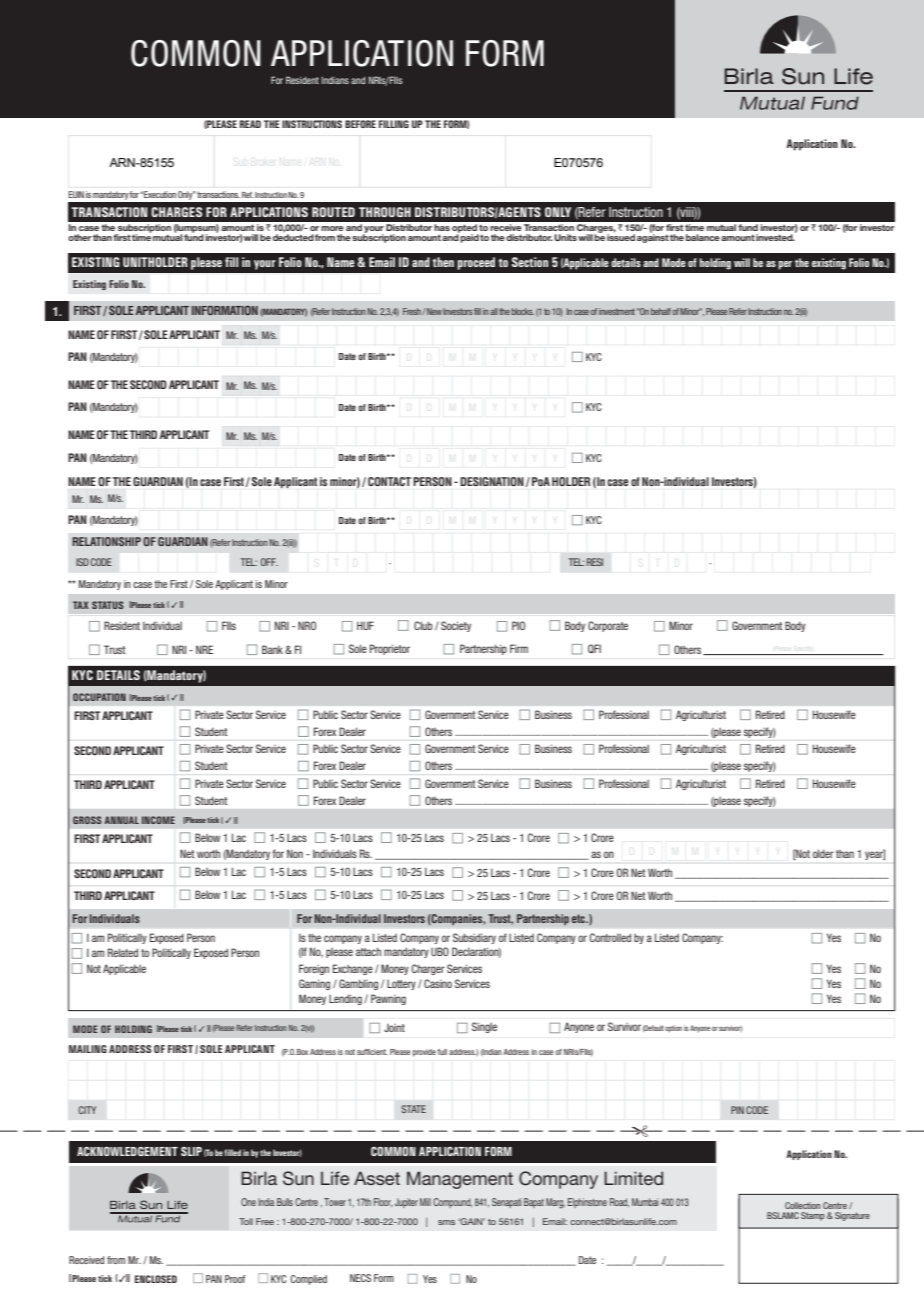  What do you see at coordinates (438, 983) in the screenshot?
I see `Casino` at bounding box center [438, 983].
